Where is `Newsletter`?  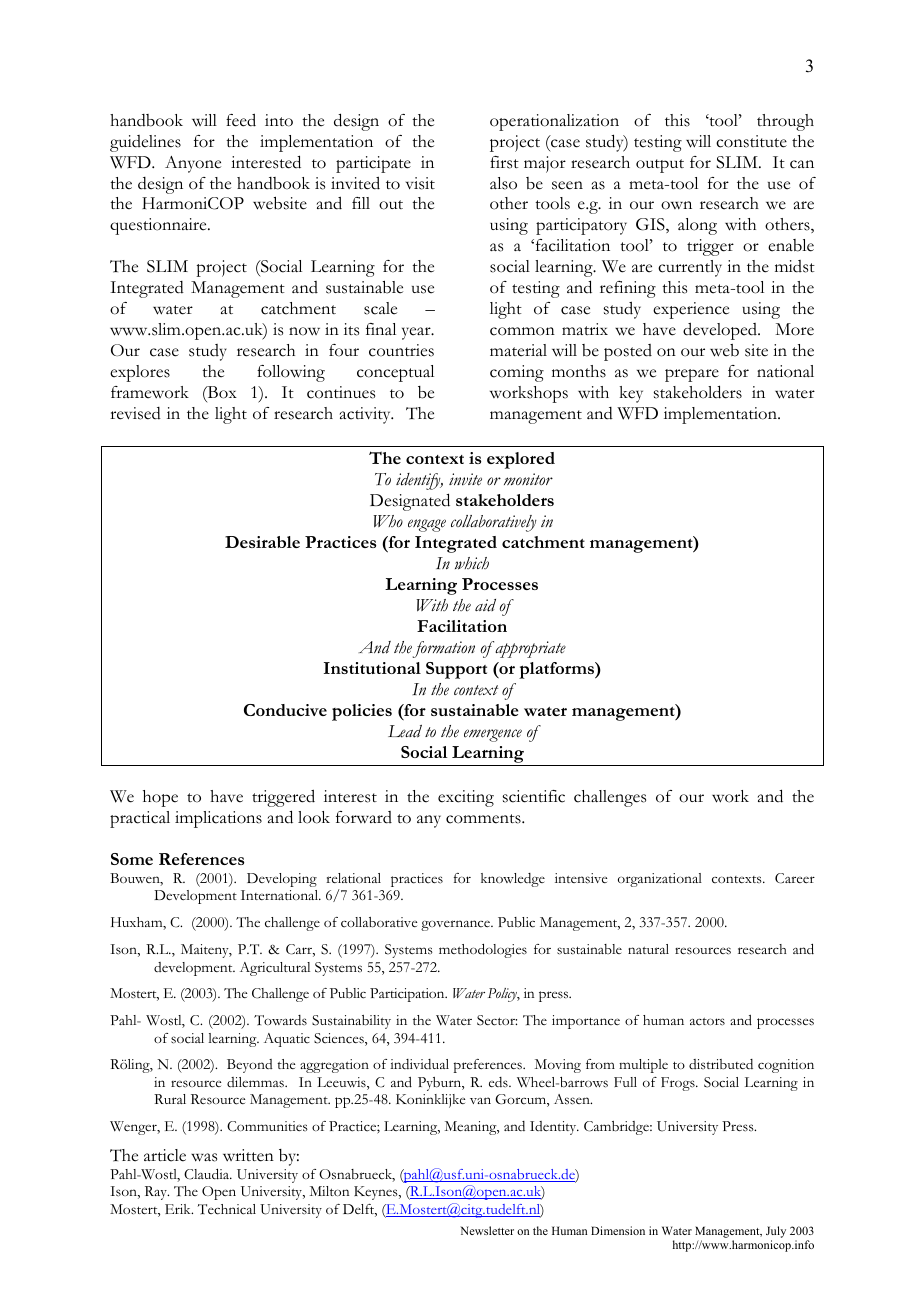 Newsletter is located at coordinates (487, 1230).
